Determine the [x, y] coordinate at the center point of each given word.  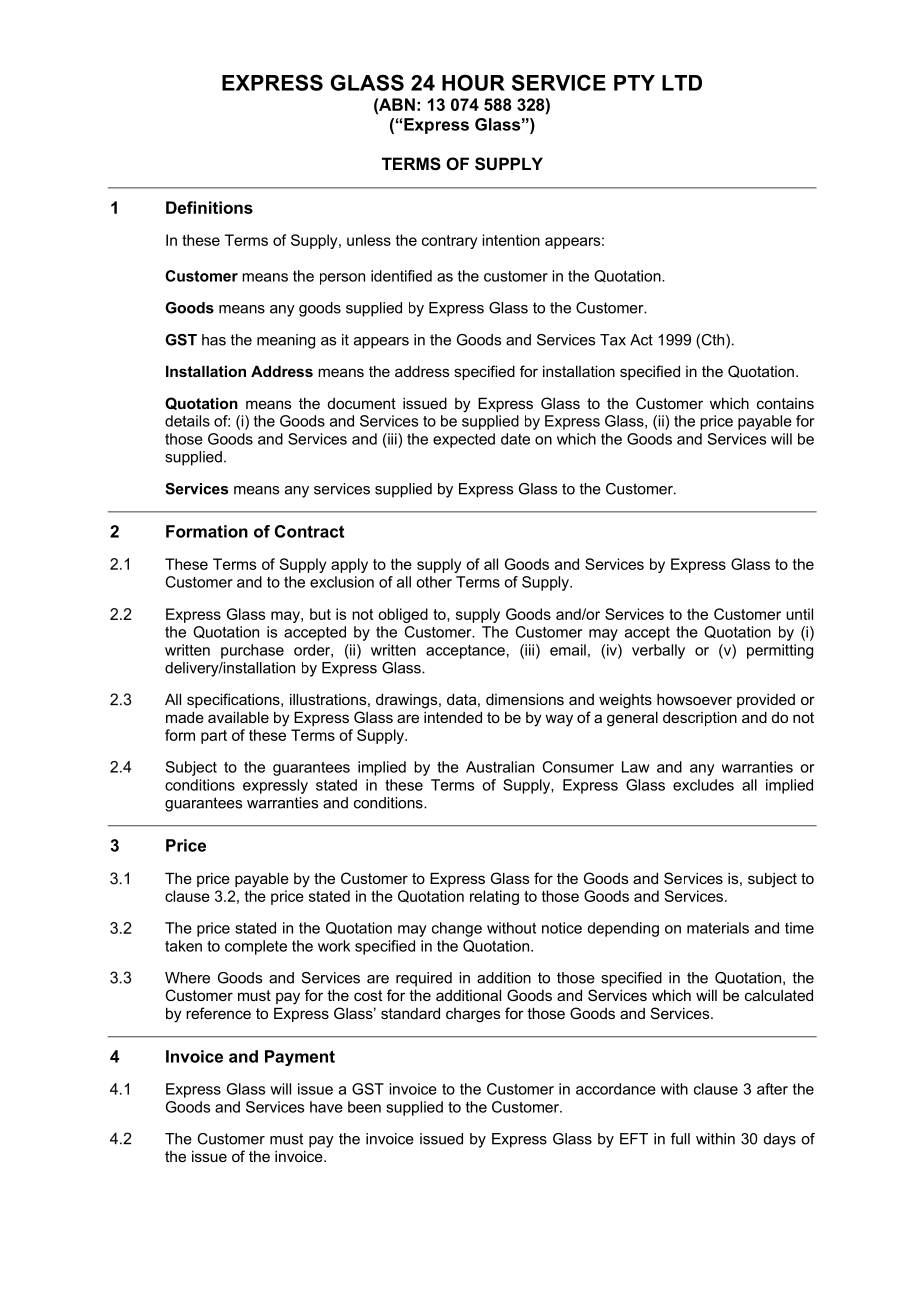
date [515, 439]
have [326, 1107]
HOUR [473, 82]
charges [473, 1015]
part [214, 737]
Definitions [209, 207]
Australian [500, 767]
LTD [682, 83]
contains [785, 403]
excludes [703, 785]
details [187, 421]
